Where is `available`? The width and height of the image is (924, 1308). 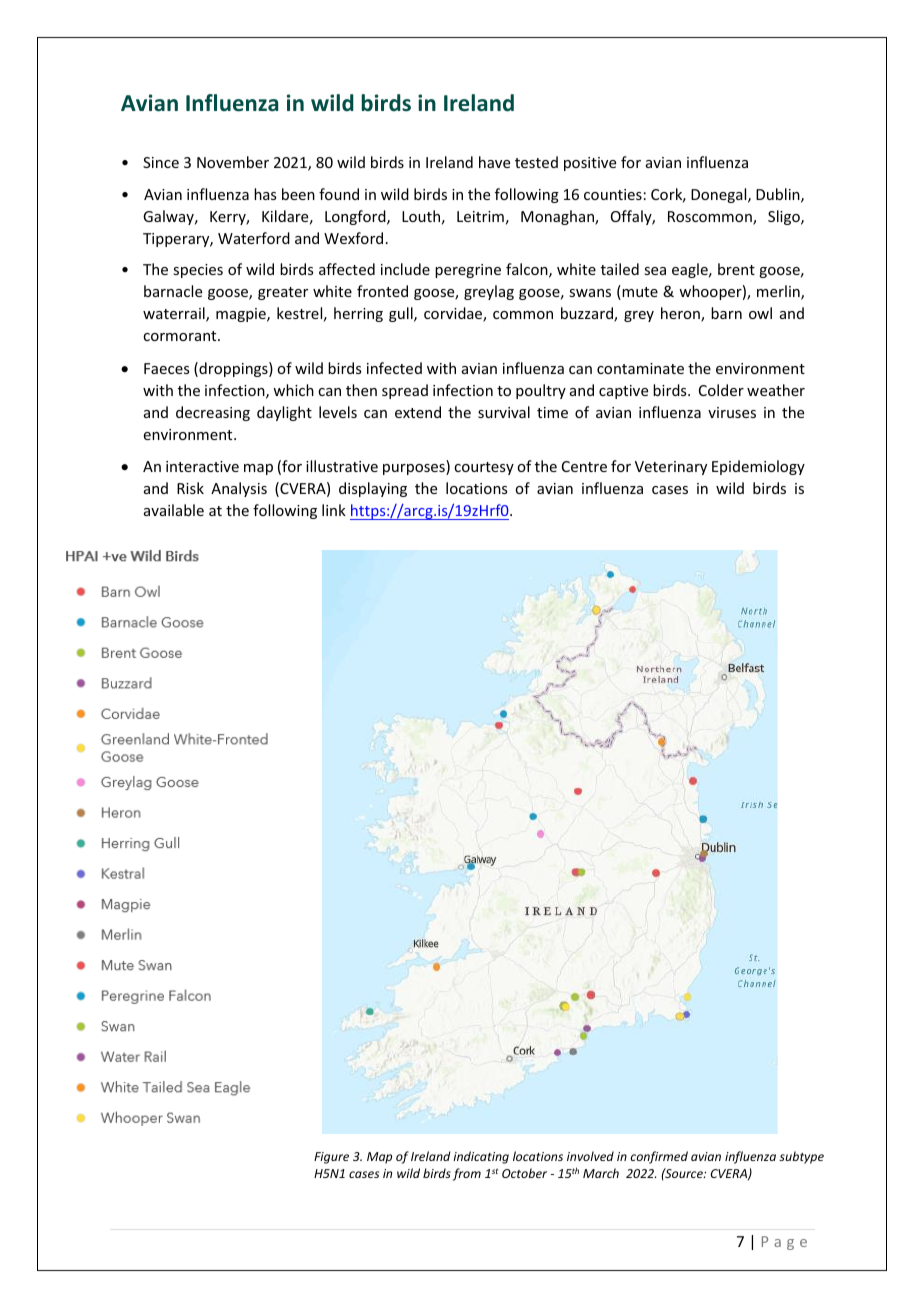 available is located at coordinates (174, 510).
